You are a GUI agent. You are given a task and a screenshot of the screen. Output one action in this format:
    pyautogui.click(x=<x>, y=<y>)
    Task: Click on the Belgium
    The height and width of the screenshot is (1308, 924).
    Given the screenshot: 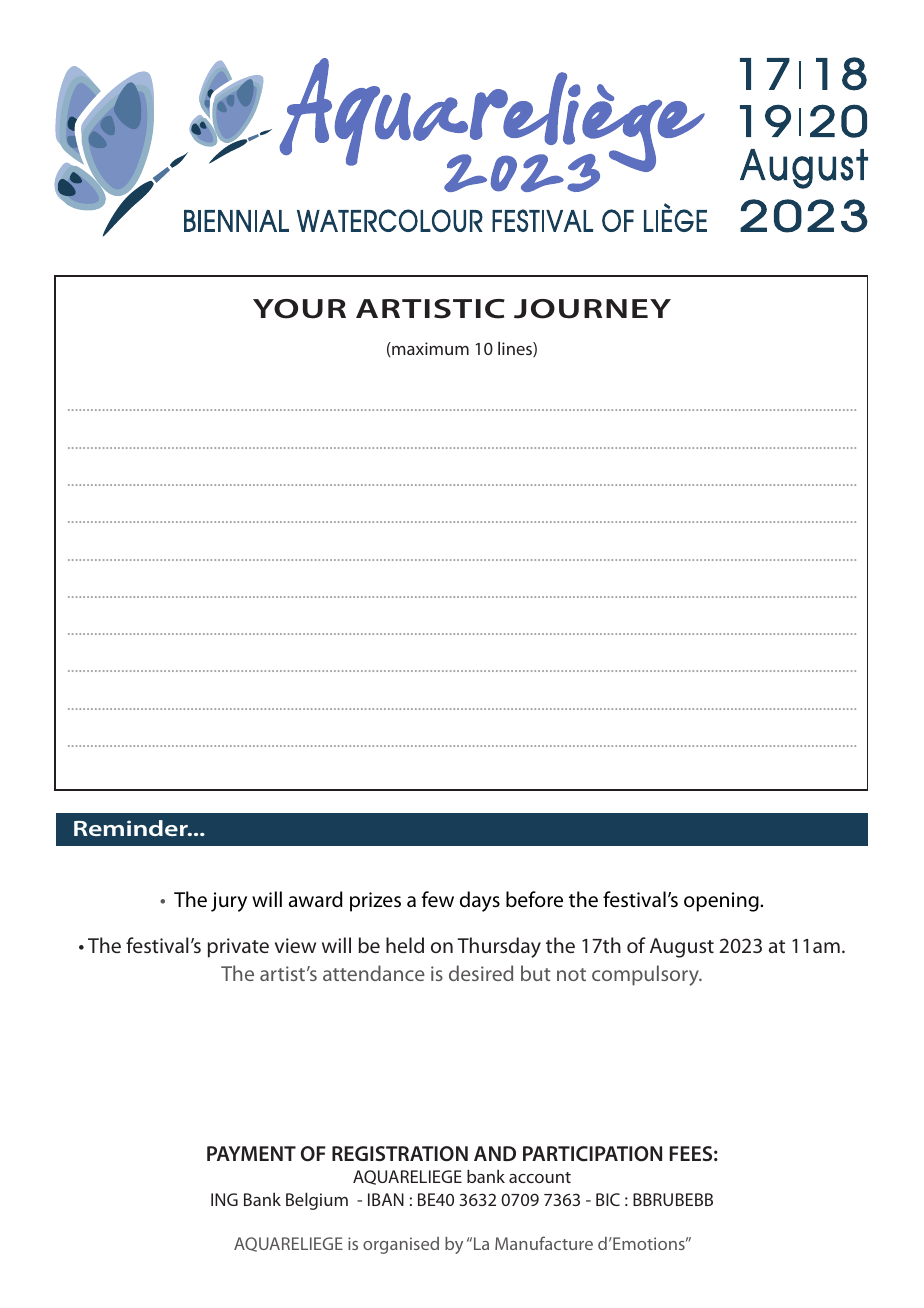 What is the action you would take?
    pyautogui.click(x=317, y=1201)
